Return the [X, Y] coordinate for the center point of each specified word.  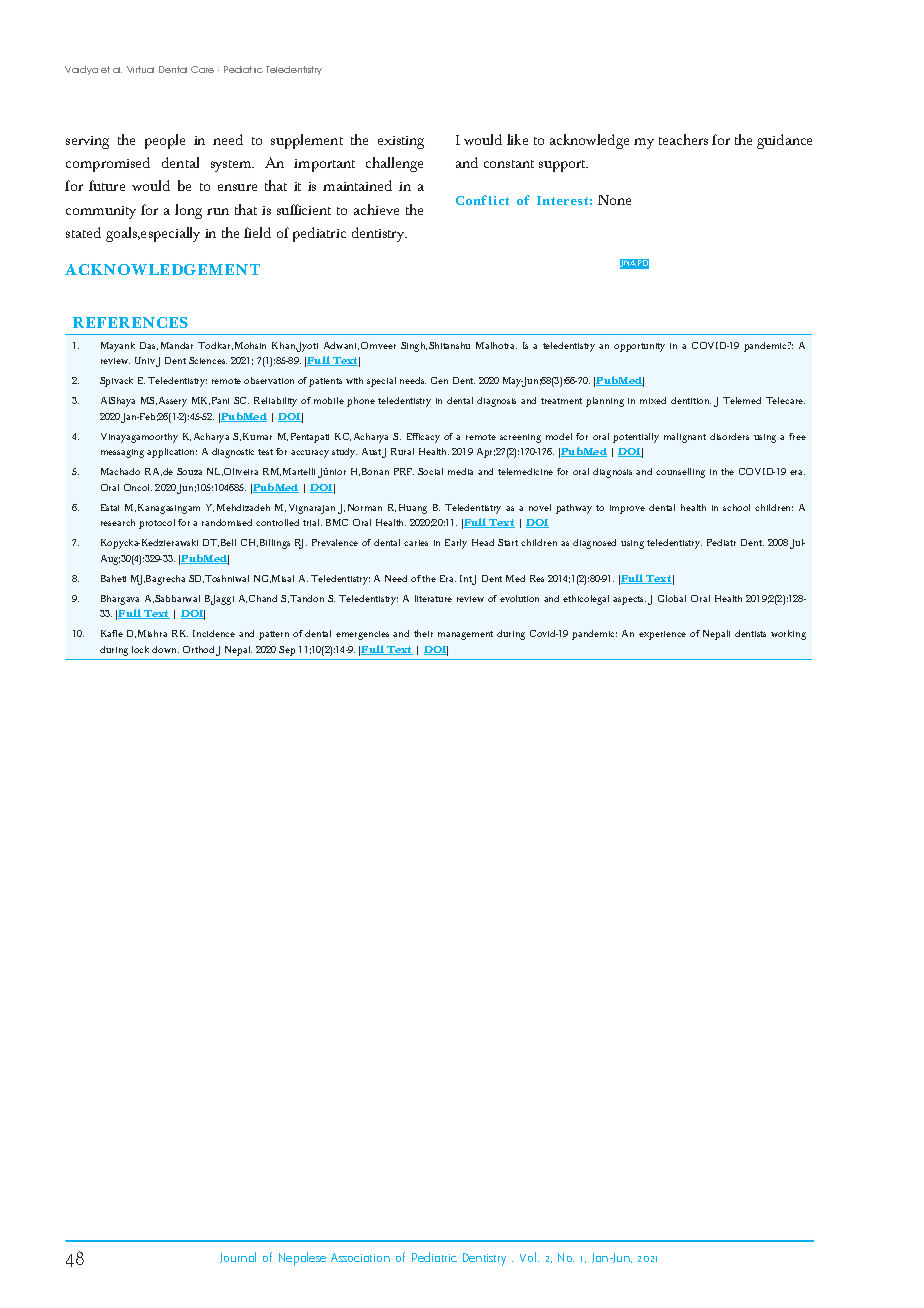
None [614, 200]
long [188, 211]
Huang [413, 509]
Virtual [140, 69]
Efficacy [423, 438]
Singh [414, 347]
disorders [729, 436]
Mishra [152, 633]
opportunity [639, 347]
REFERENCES [130, 322]
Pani [220, 400]
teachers [683, 139]
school [736, 507]
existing [401, 142]
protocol [157, 524]
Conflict [482, 200]
